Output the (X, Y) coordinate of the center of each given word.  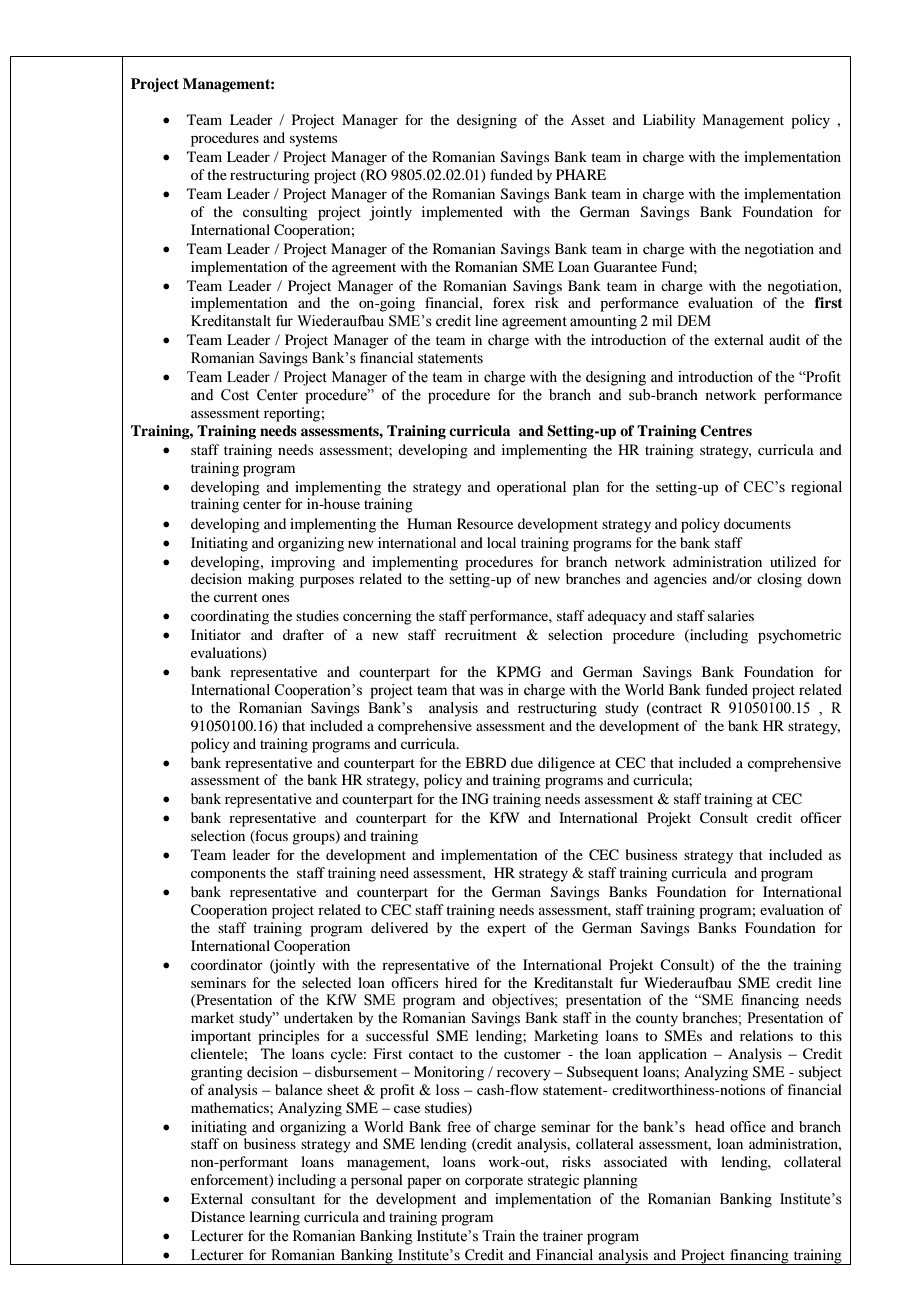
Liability (669, 121)
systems (313, 140)
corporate (494, 1182)
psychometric (799, 636)
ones (275, 598)
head (710, 1127)
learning (274, 1218)
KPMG (519, 672)
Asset (588, 119)
